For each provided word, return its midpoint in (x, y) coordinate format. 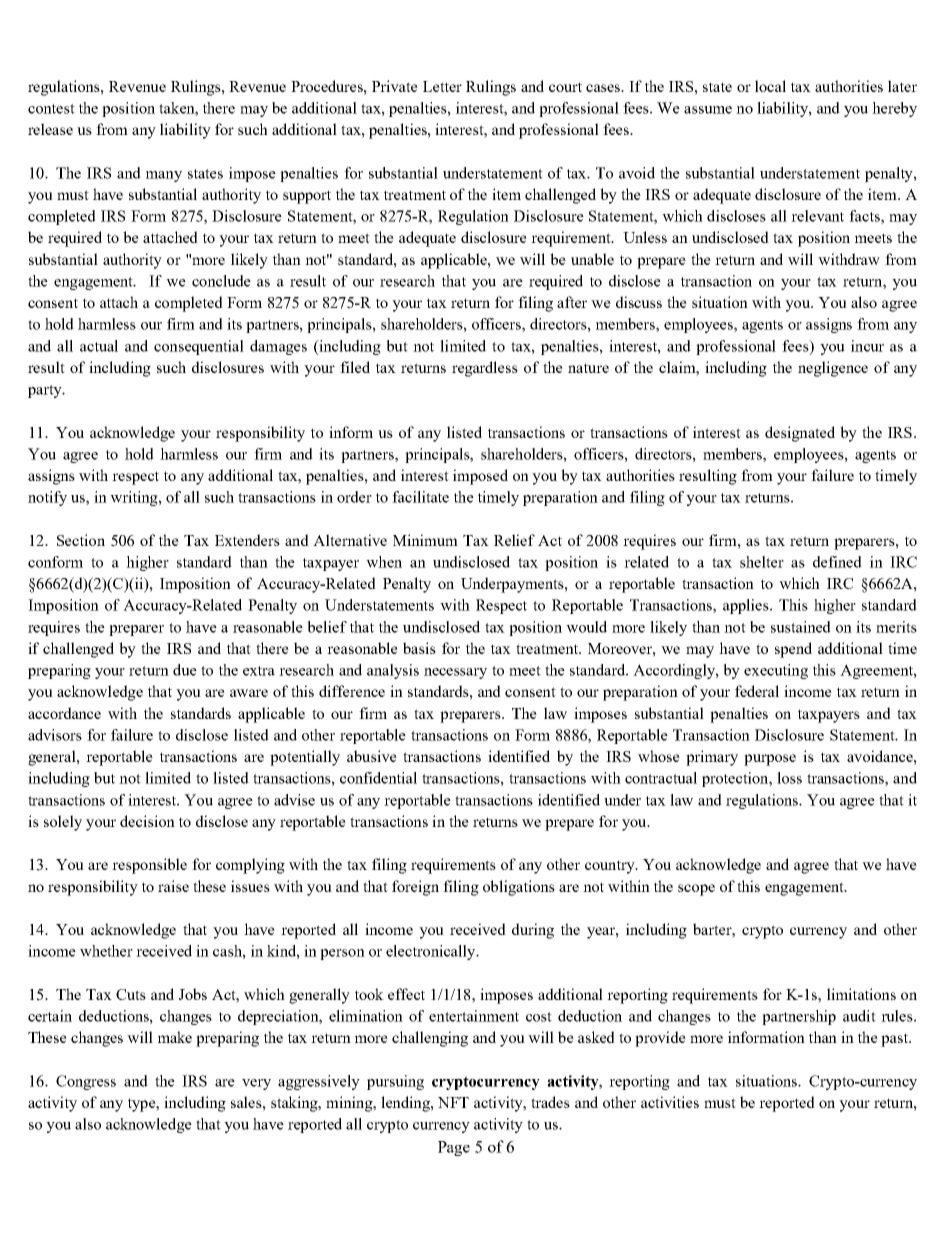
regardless (485, 369)
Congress (86, 1082)
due (185, 670)
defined (837, 562)
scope (696, 890)
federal (757, 691)
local (770, 86)
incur (867, 346)
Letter (442, 86)
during (533, 931)
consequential (199, 347)
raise (173, 886)
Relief (514, 540)
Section (81, 540)
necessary (455, 673)
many (164, 176)
